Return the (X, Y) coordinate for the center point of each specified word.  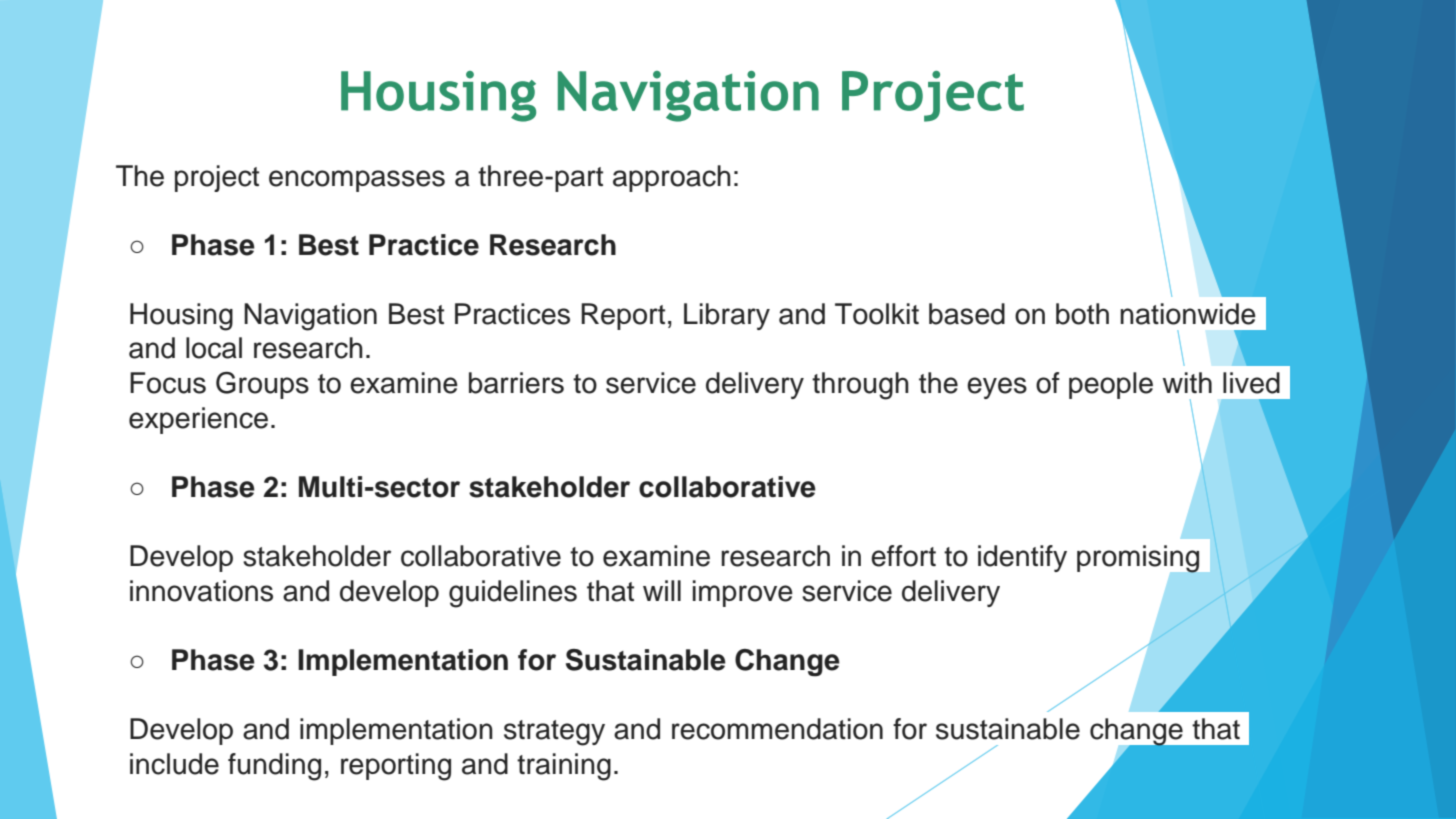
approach (672, 178)
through (860, 386)
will (662, 590)
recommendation (777, 729)
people (1111, 385)
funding (274, 767)
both (1082, 314)
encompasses (357, 181)
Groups (262, 385)
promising (1138, 559)
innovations (201, 591)
